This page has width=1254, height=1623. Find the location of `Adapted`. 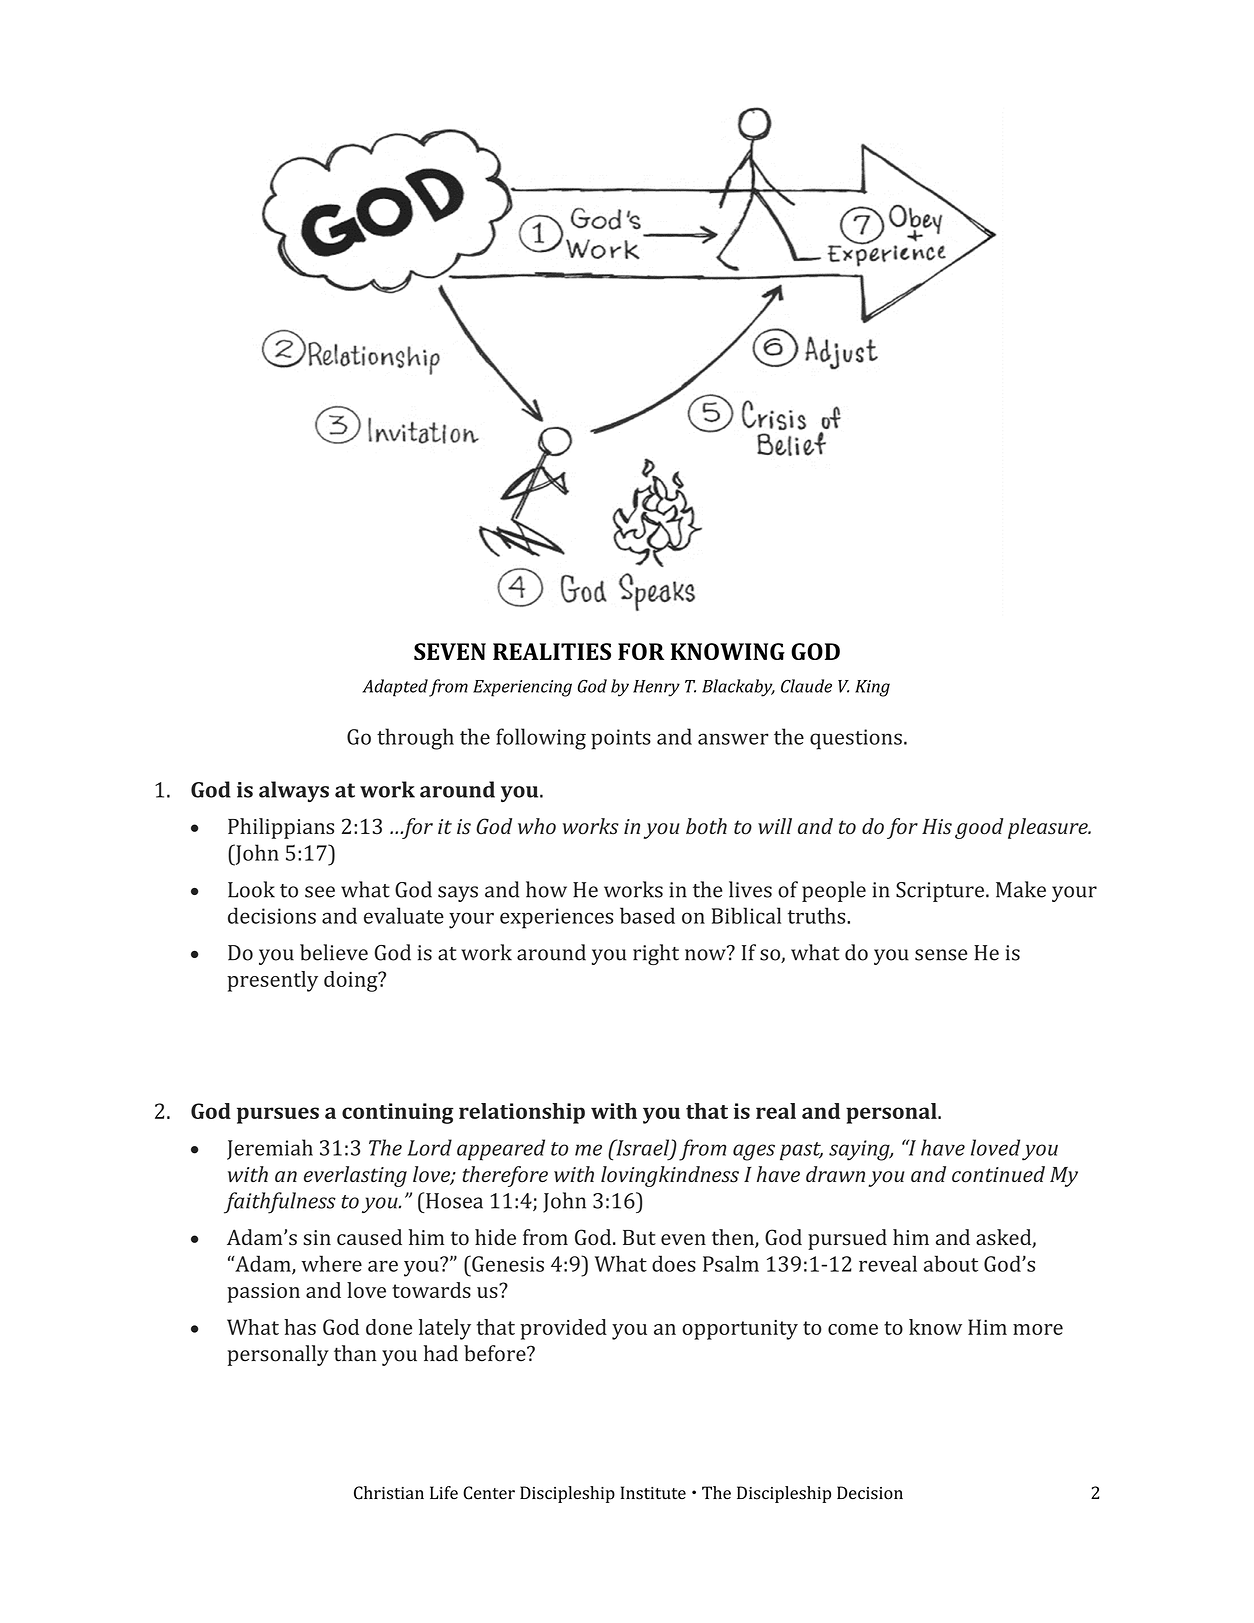

Adapted is located at coordinates (395, 688).
